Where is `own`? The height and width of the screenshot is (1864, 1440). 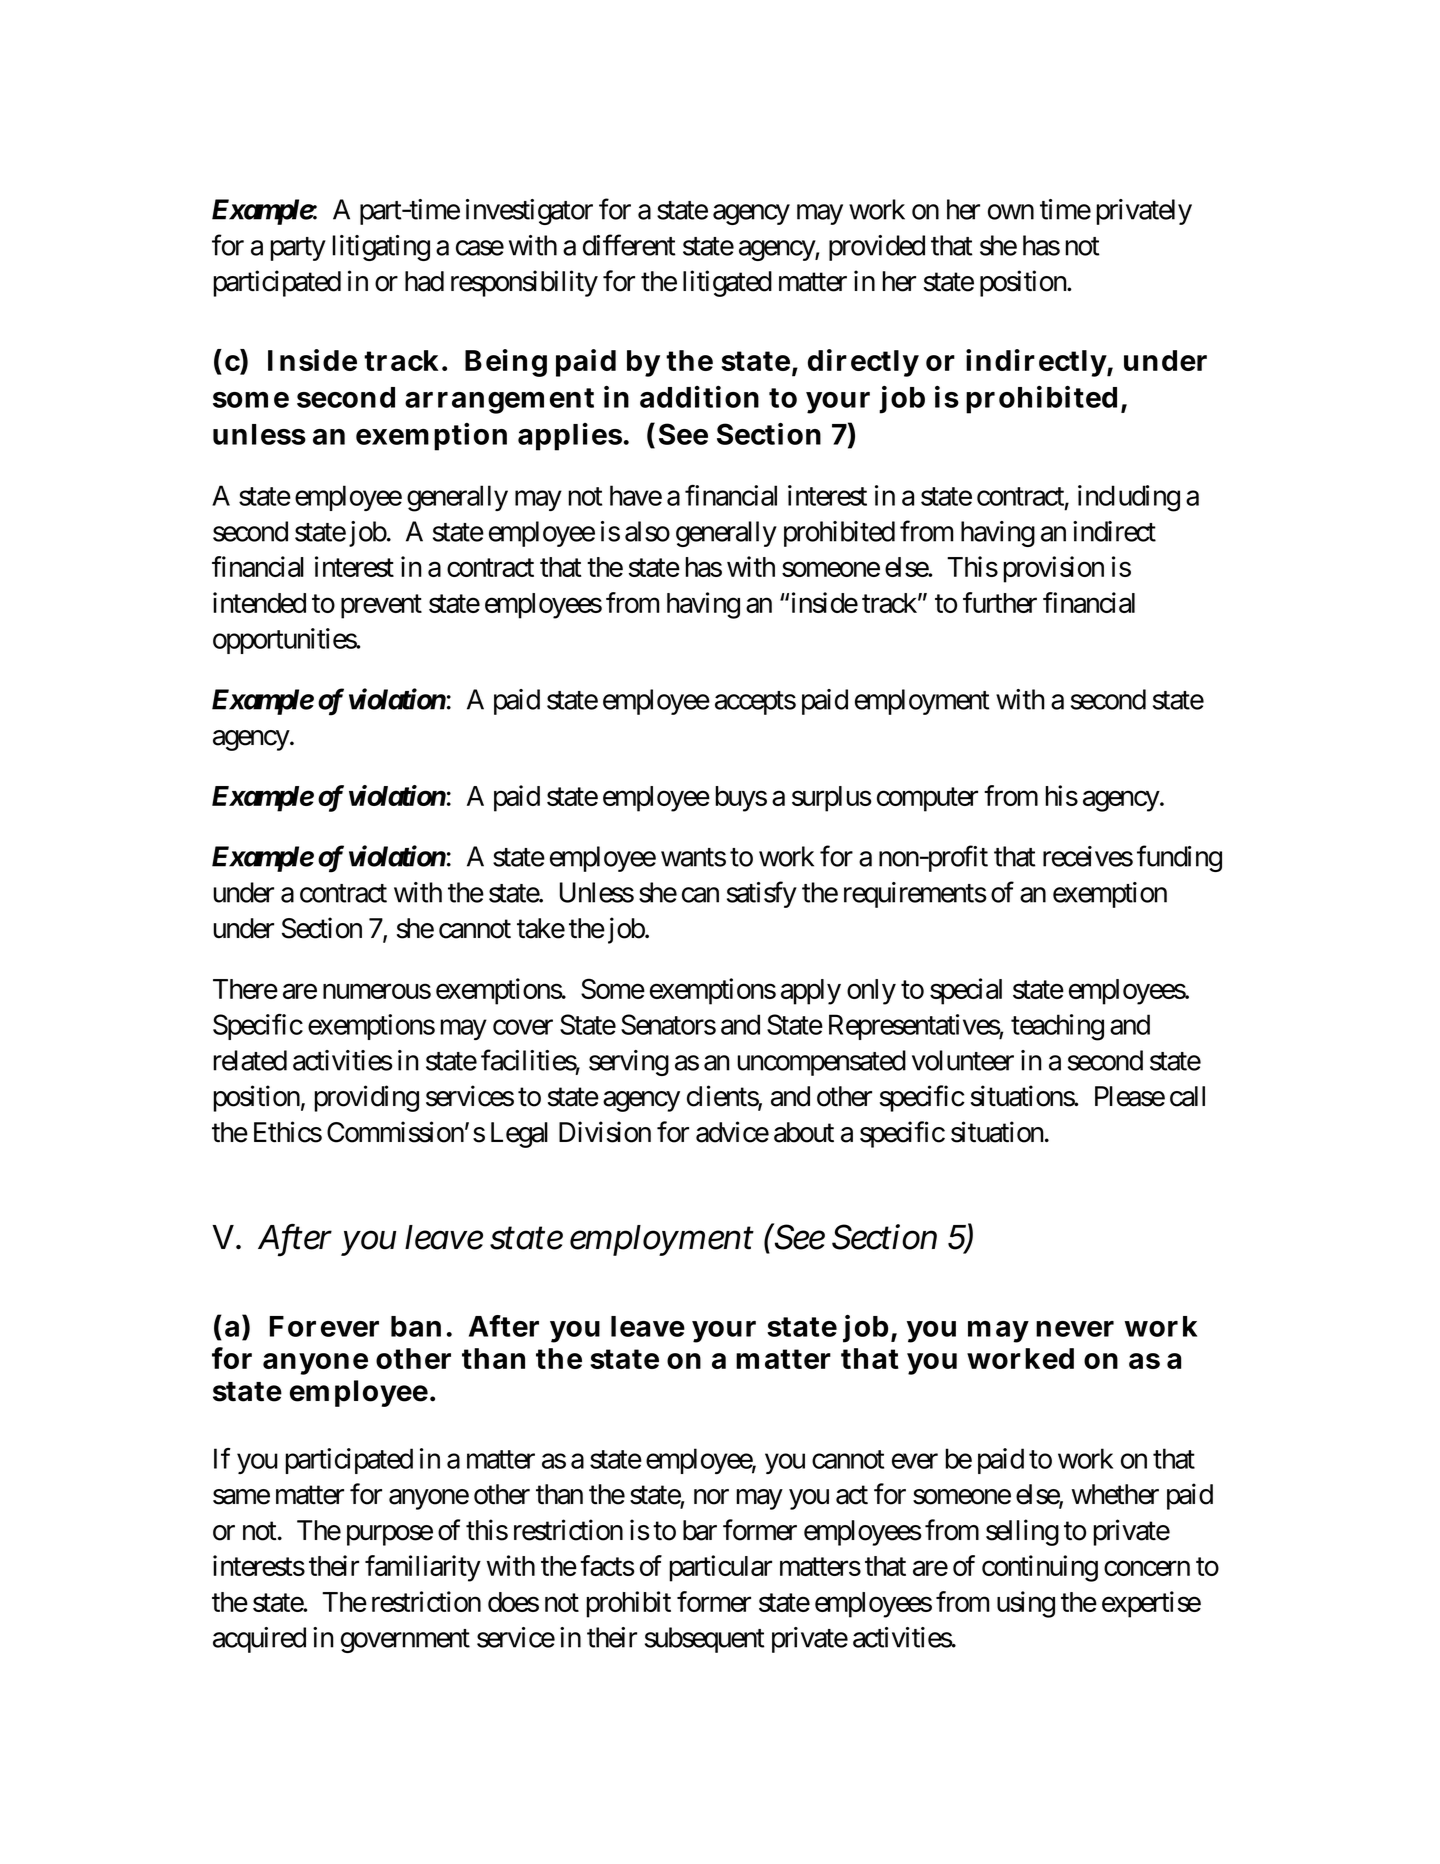 own is located at coordinates (1011, 212).
